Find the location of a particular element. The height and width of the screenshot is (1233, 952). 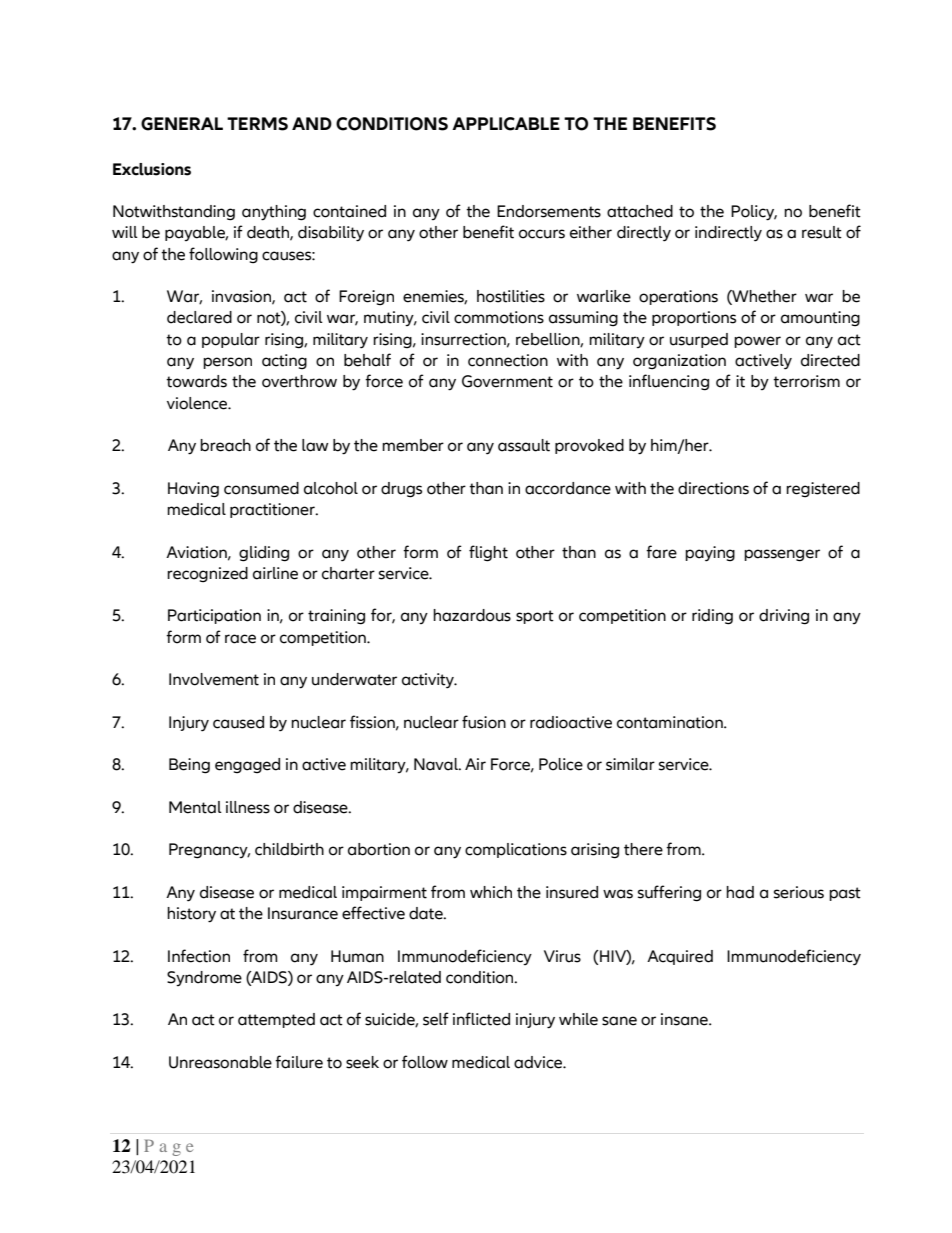

Unreasonable is located at coordinates (220, 1062).
